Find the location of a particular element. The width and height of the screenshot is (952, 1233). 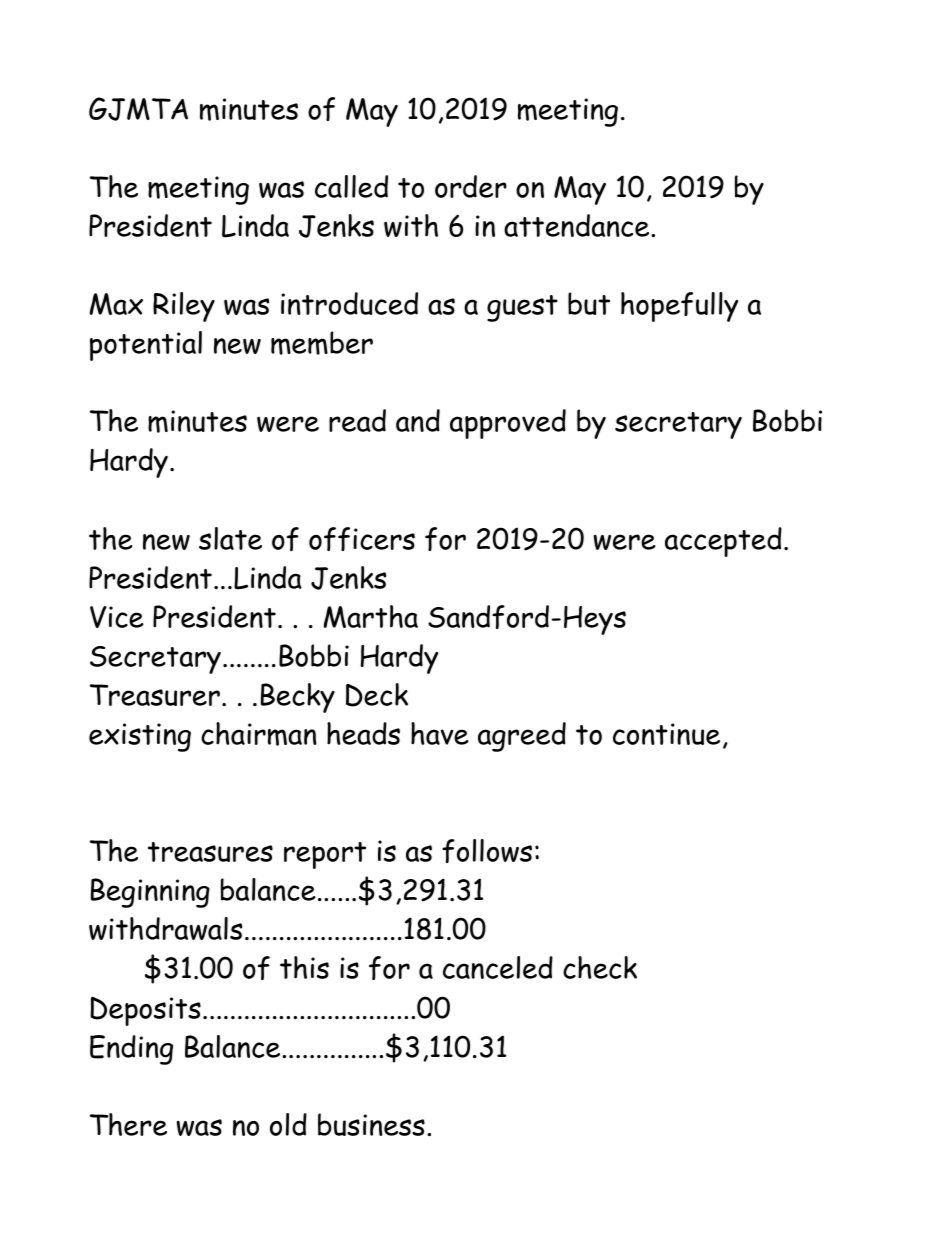

business is located at coordinates (371, 1124).
